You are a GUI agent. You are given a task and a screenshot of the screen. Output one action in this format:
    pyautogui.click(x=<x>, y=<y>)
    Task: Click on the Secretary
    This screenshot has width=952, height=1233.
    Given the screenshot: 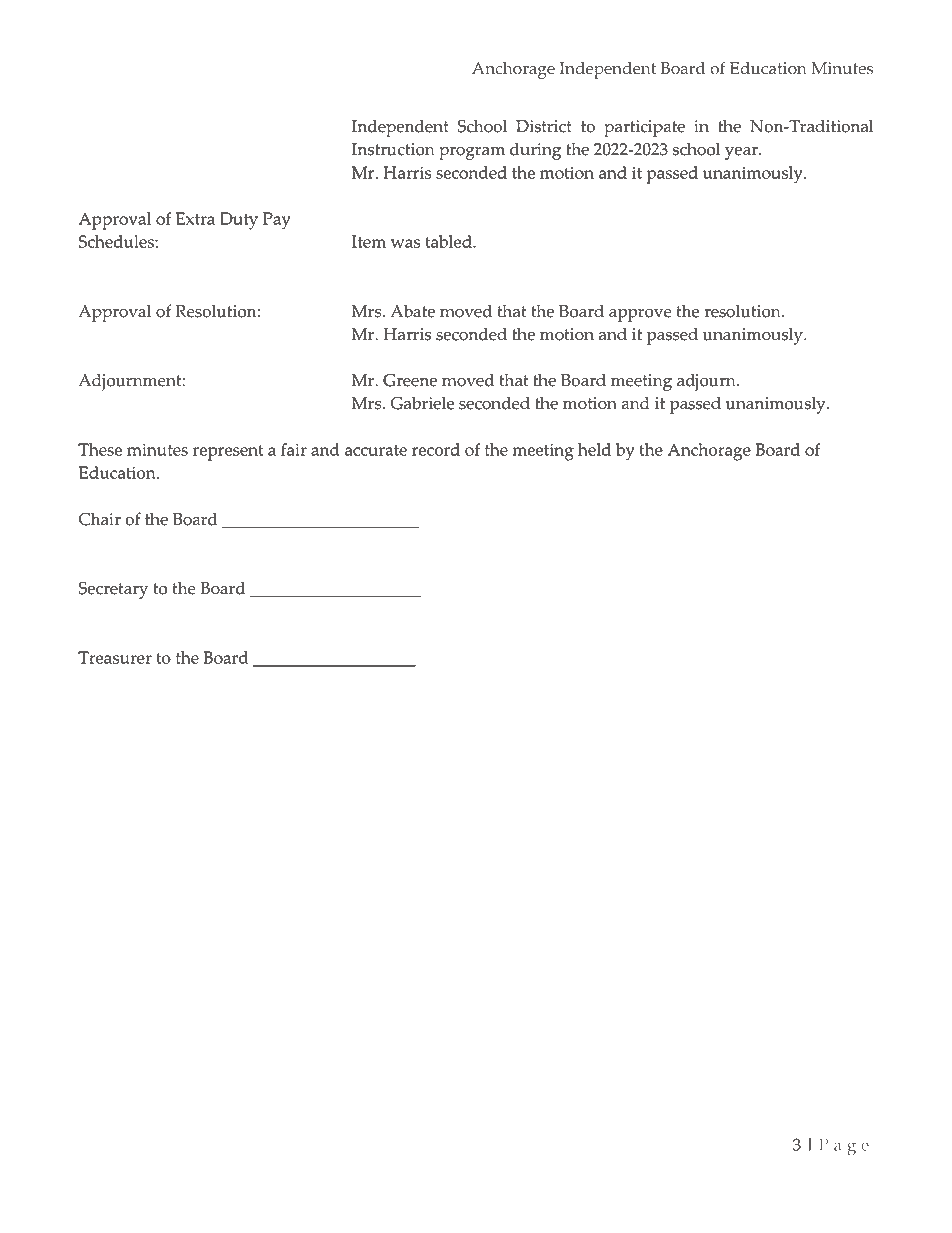 What is the action you would take?
    pyautogui.click(x=113, y=590)
